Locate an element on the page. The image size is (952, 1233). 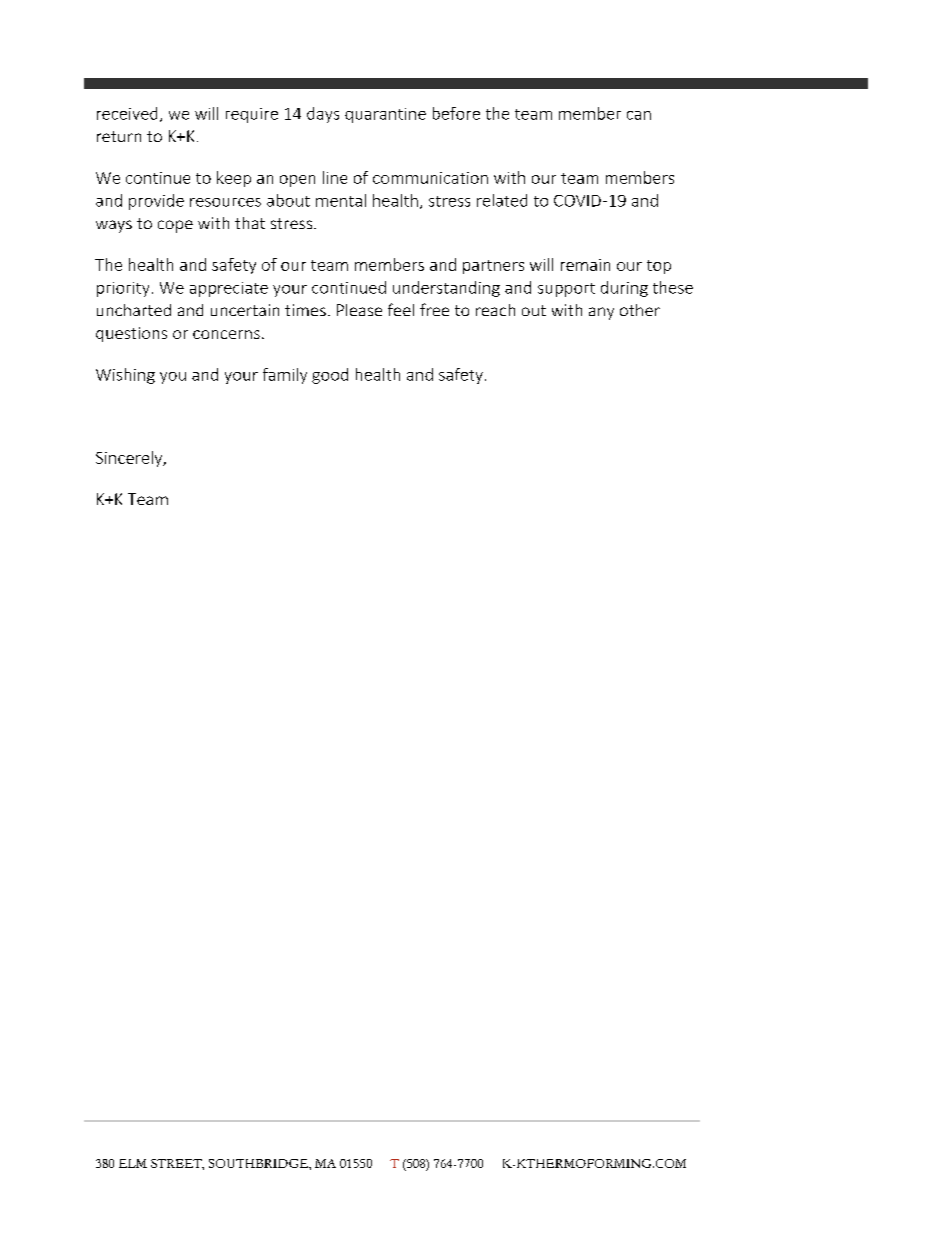
reach is located at coordinates (495, 310).
